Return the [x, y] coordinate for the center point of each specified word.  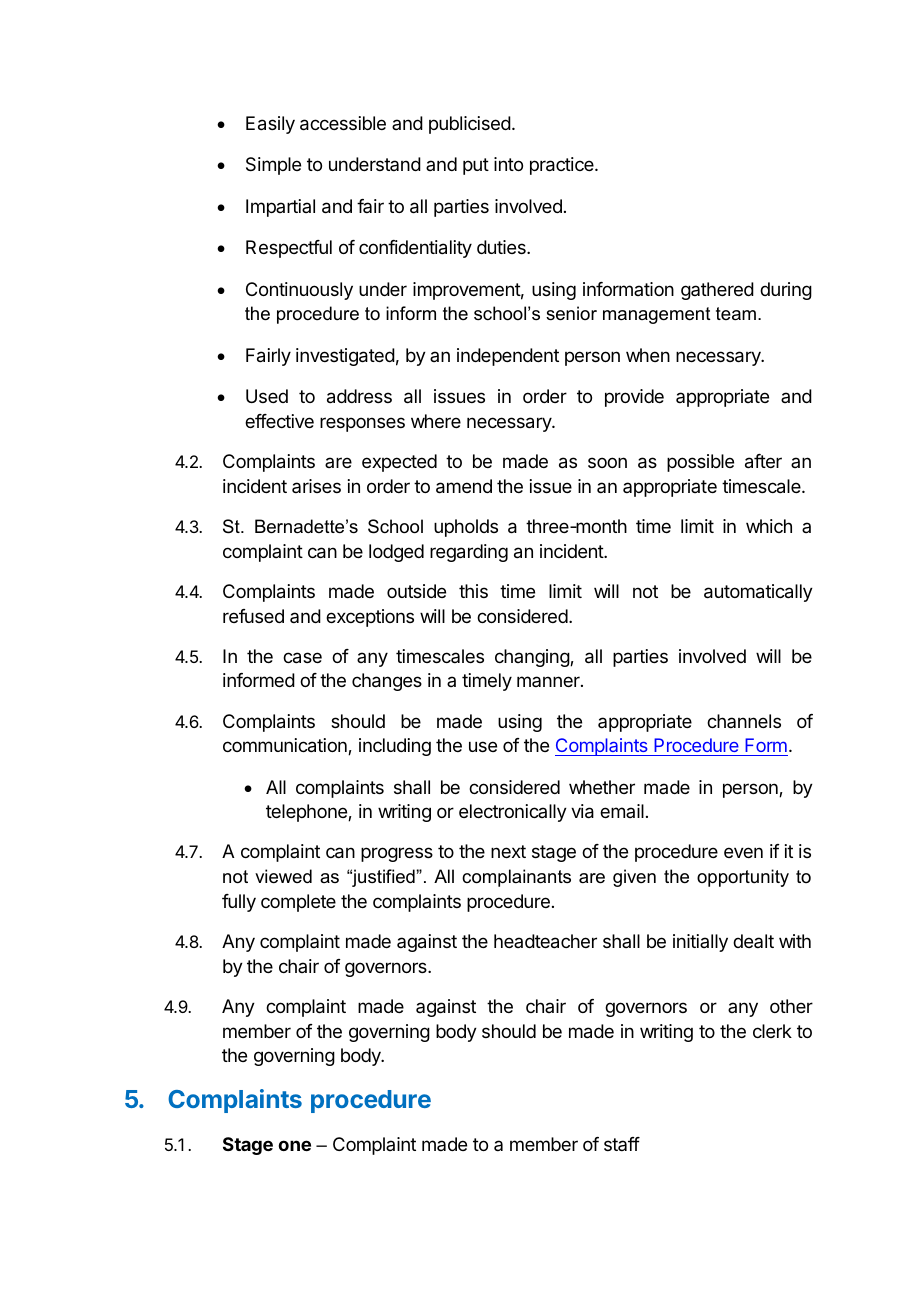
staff [622, 1144]
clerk [772, 1031]
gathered [717, 291]
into [508, 164]
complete [298, 903]
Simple [273, 166]
